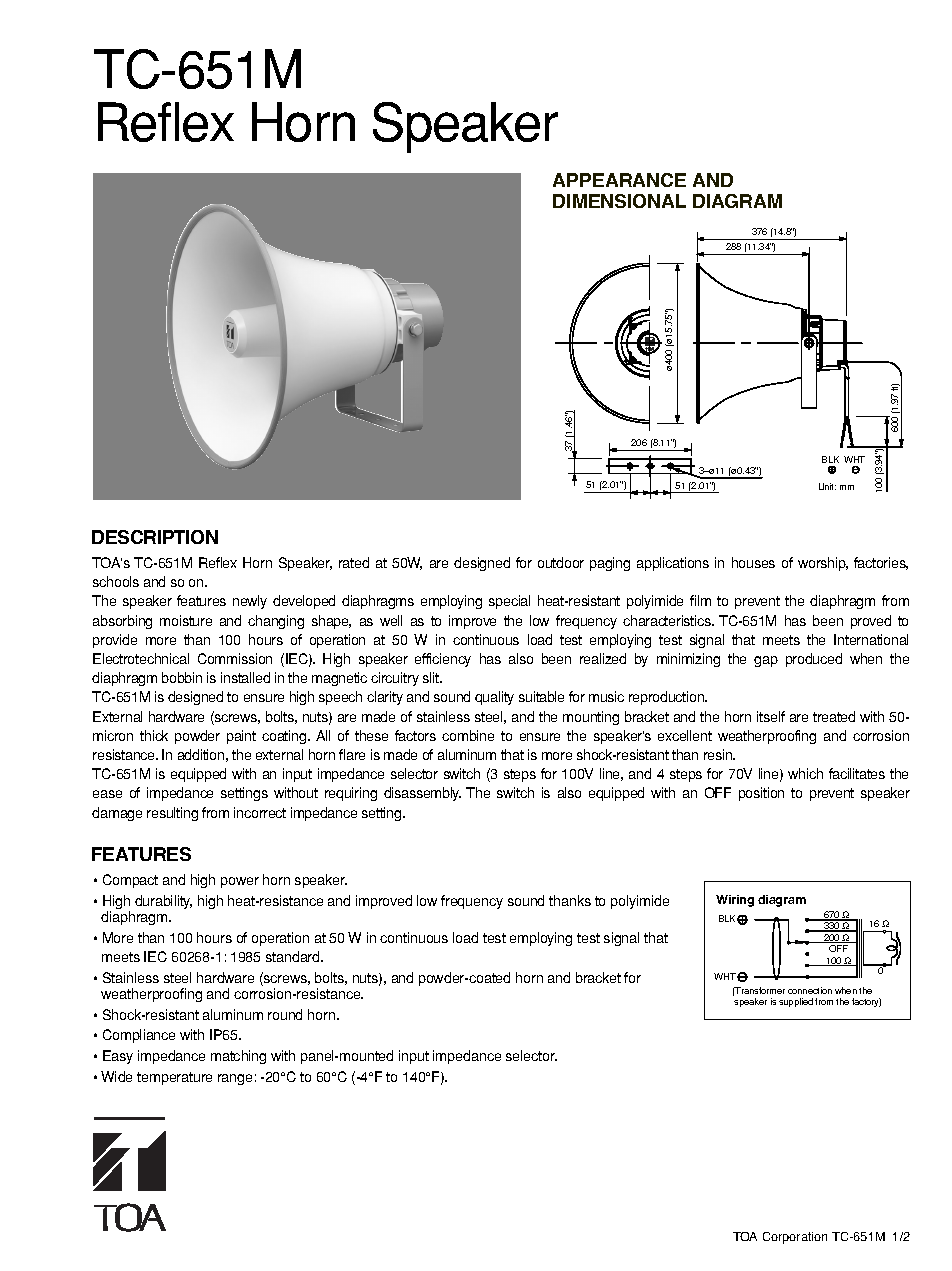 This screenshot has width=952, height=1271. What do you see at coordinates (163, 902) in the screenshot?
I see `durability` at bounding box center [163, 902].
